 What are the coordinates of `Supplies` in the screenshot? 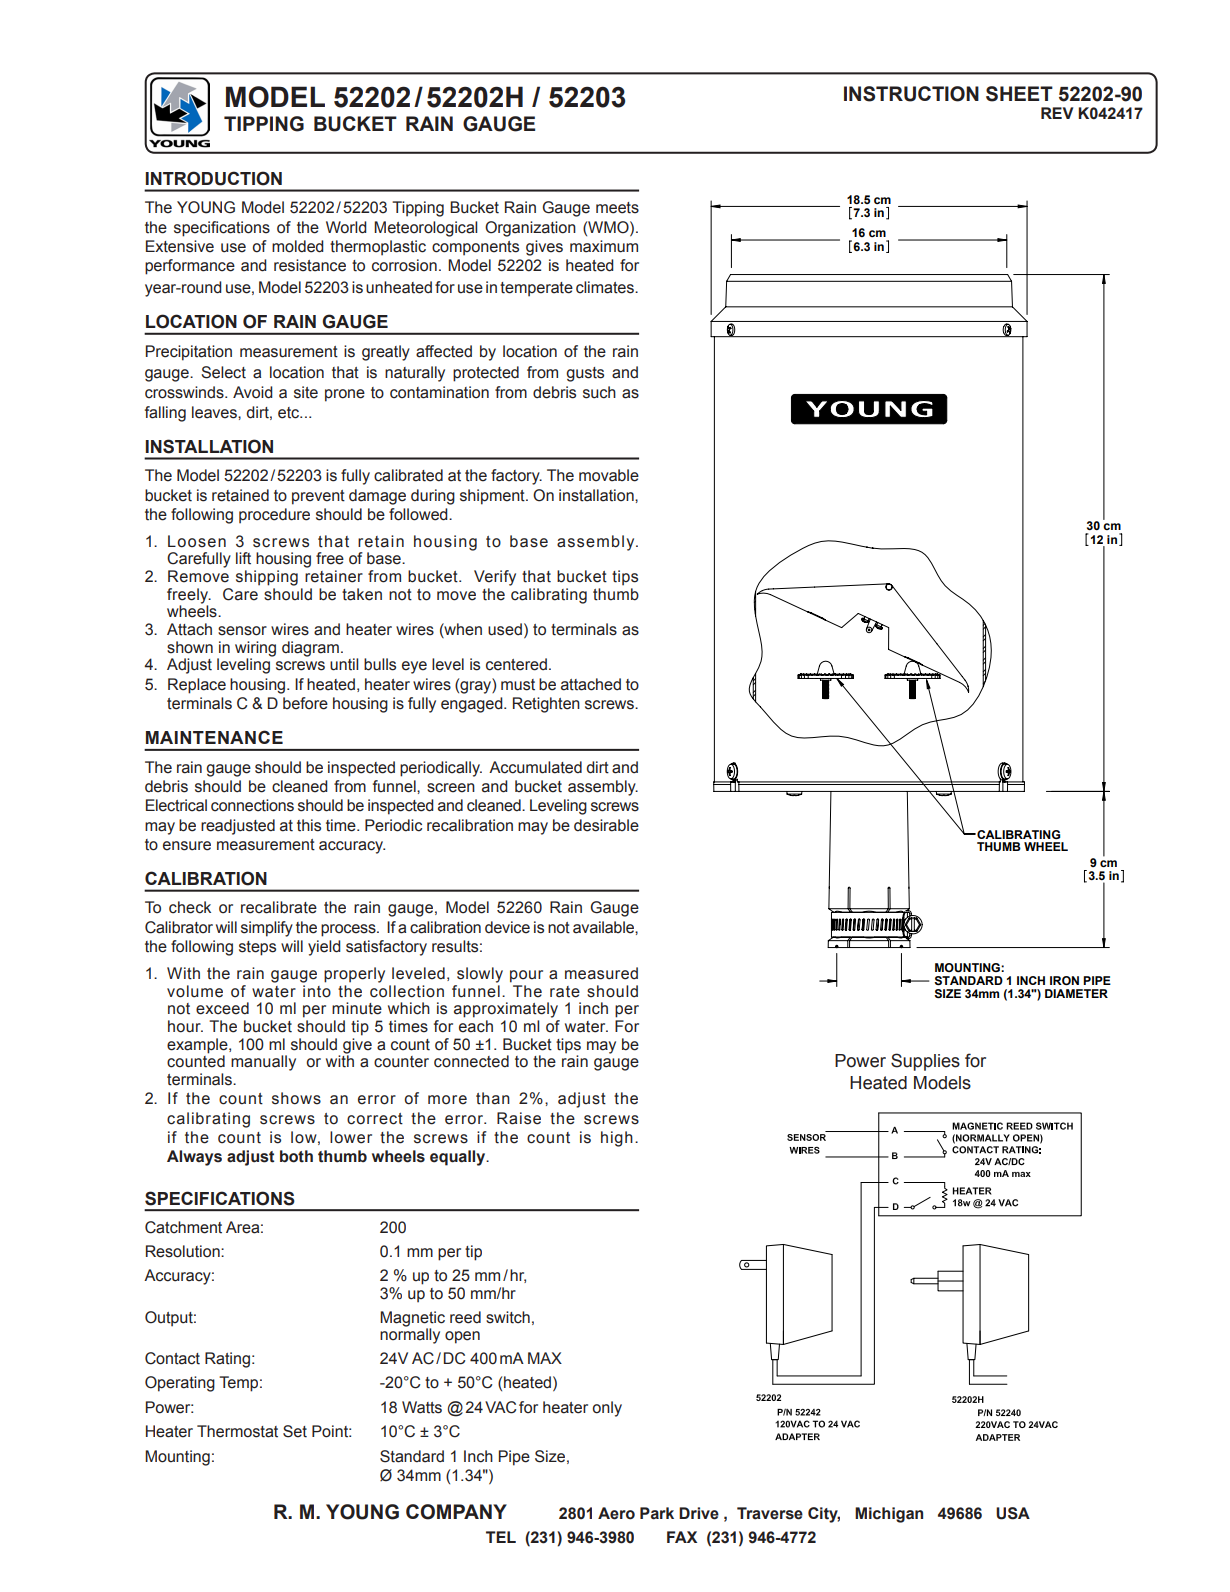 It's located at (925, 1062).
